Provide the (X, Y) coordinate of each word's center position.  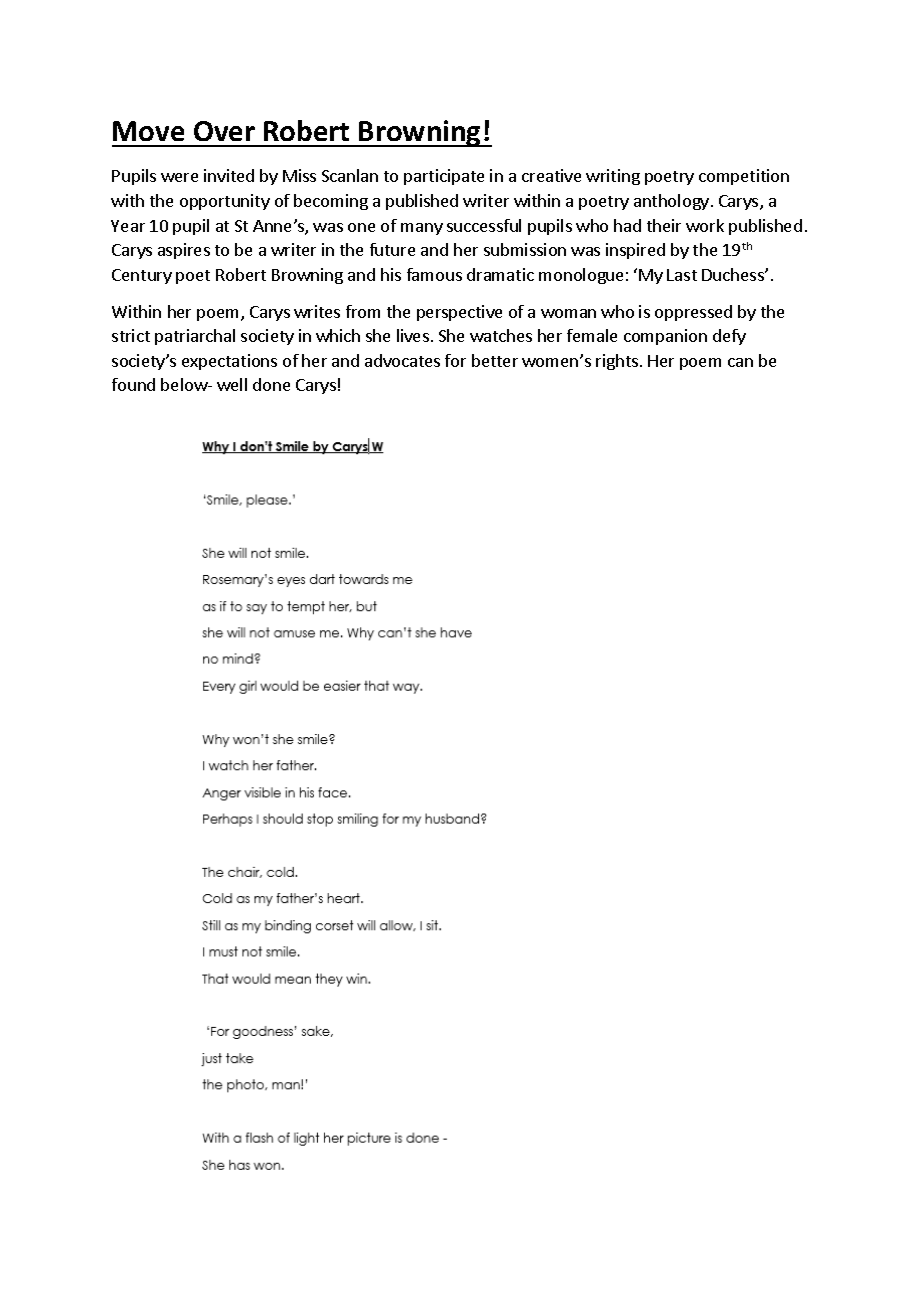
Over (224, 131)
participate (444, 177)
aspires (184, 251)
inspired (635, 251)
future (392, 249)
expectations (229, 362)
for (455, 360)
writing (613, 177)
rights (617, 362)
